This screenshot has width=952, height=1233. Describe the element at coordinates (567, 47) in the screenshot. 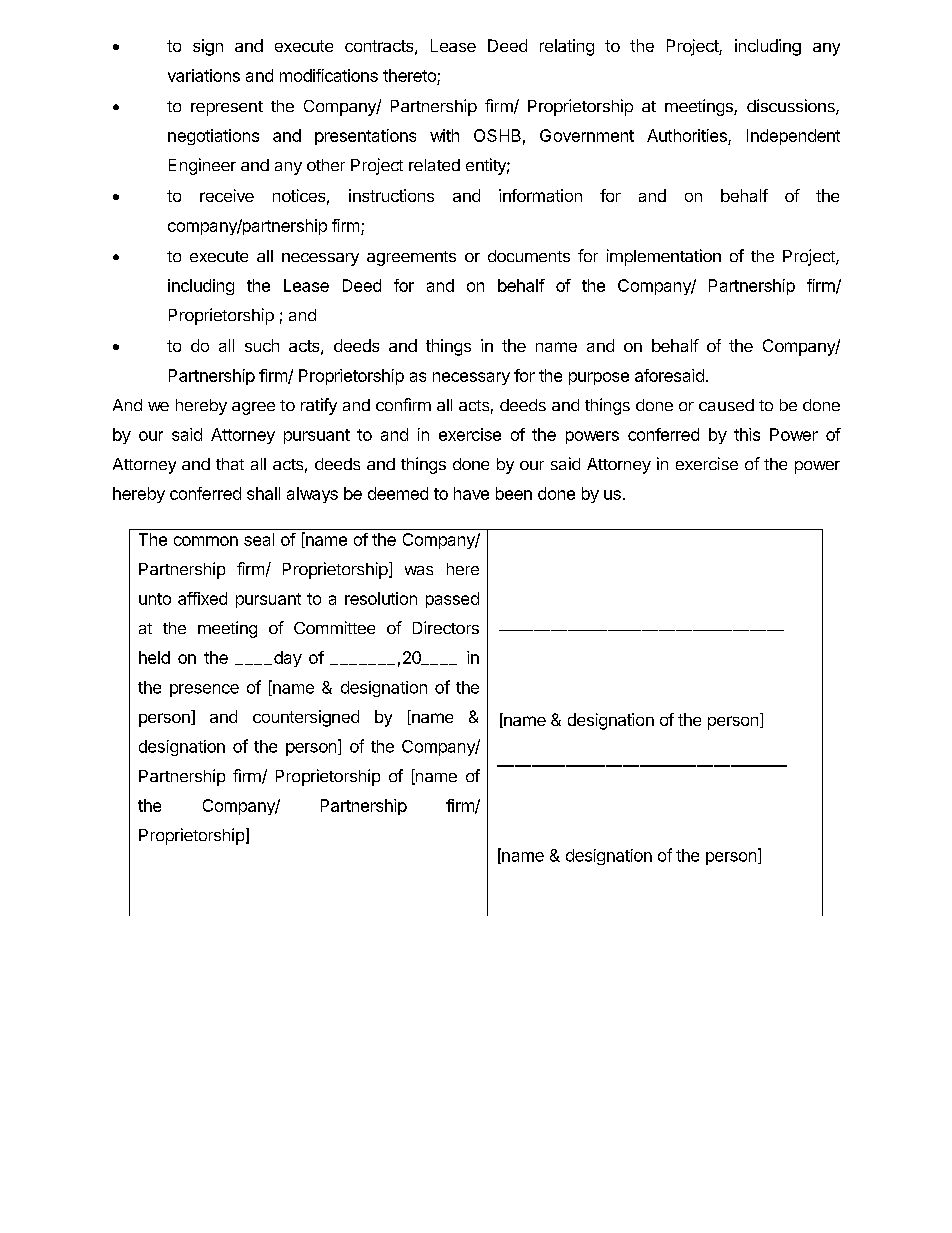

I see `relating` at that location.
